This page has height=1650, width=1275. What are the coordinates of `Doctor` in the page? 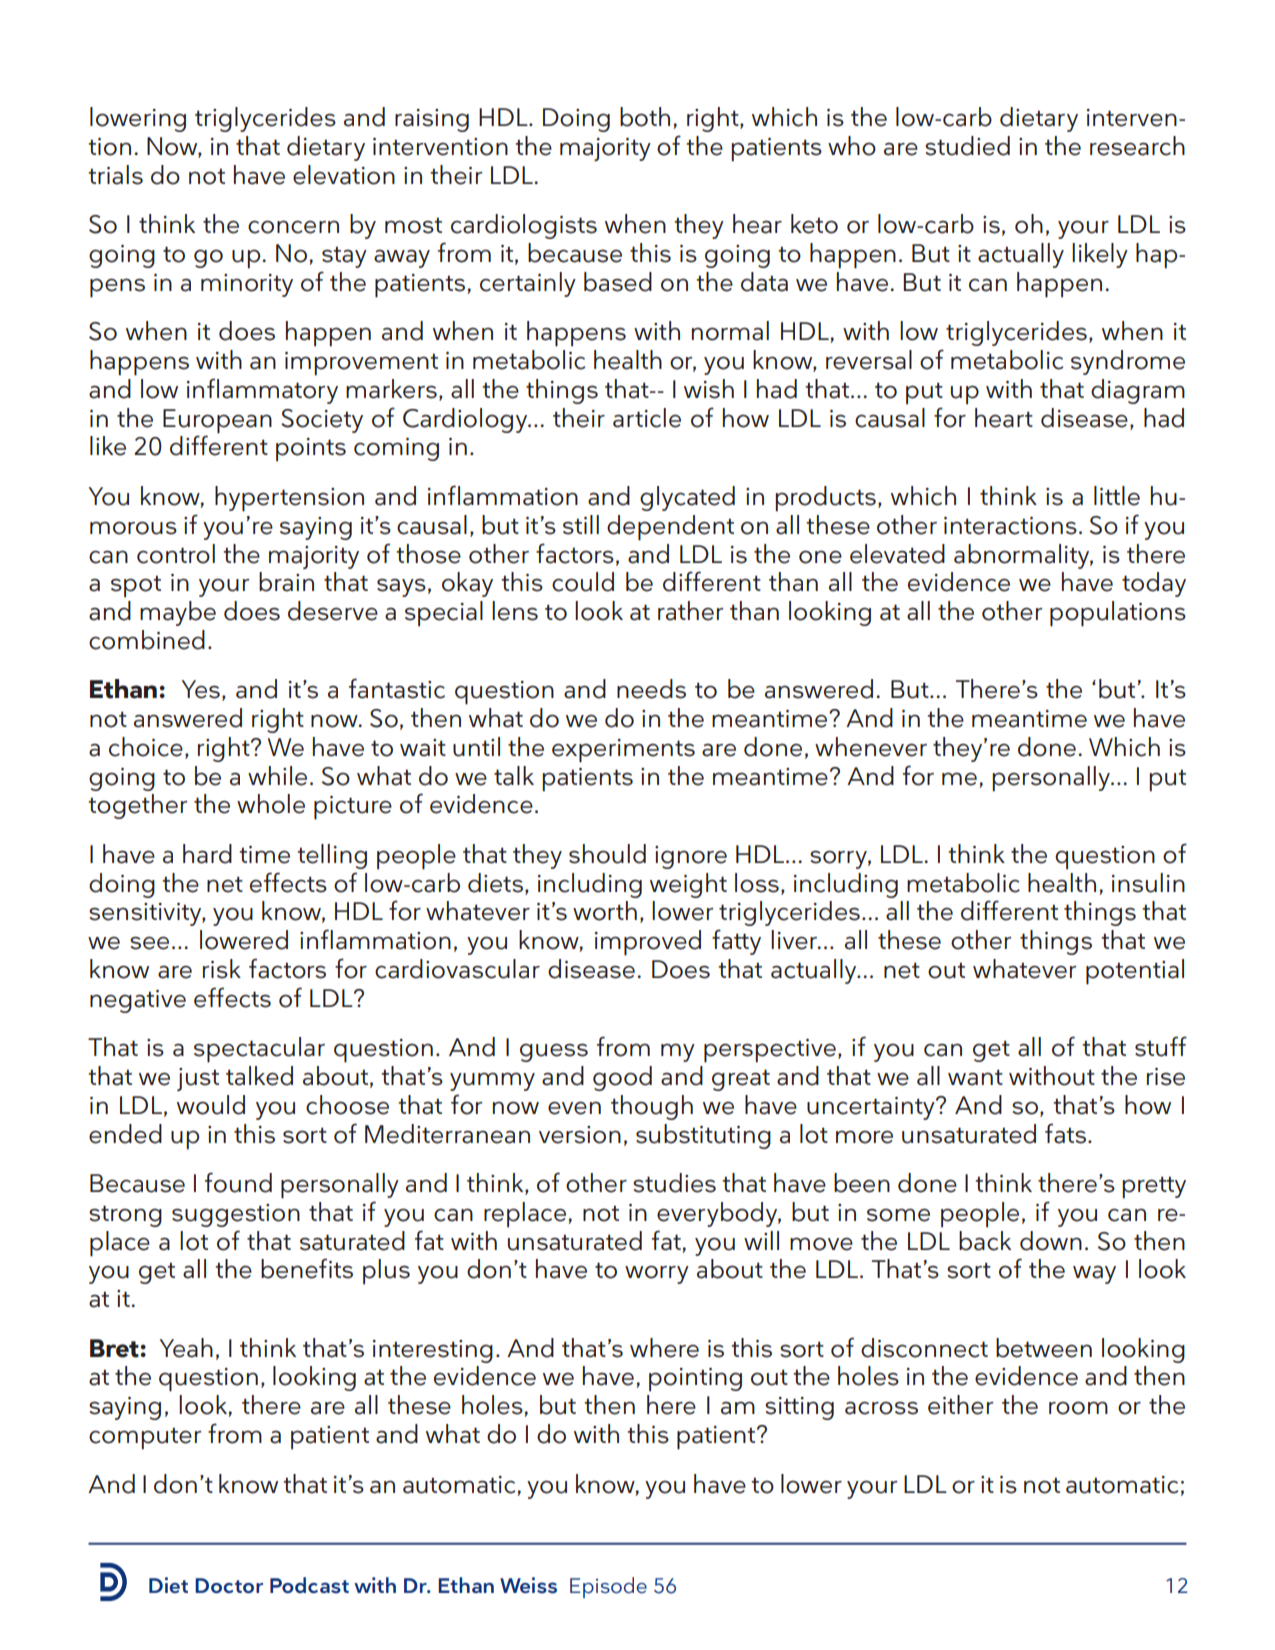 It's located at (229, 1585).
